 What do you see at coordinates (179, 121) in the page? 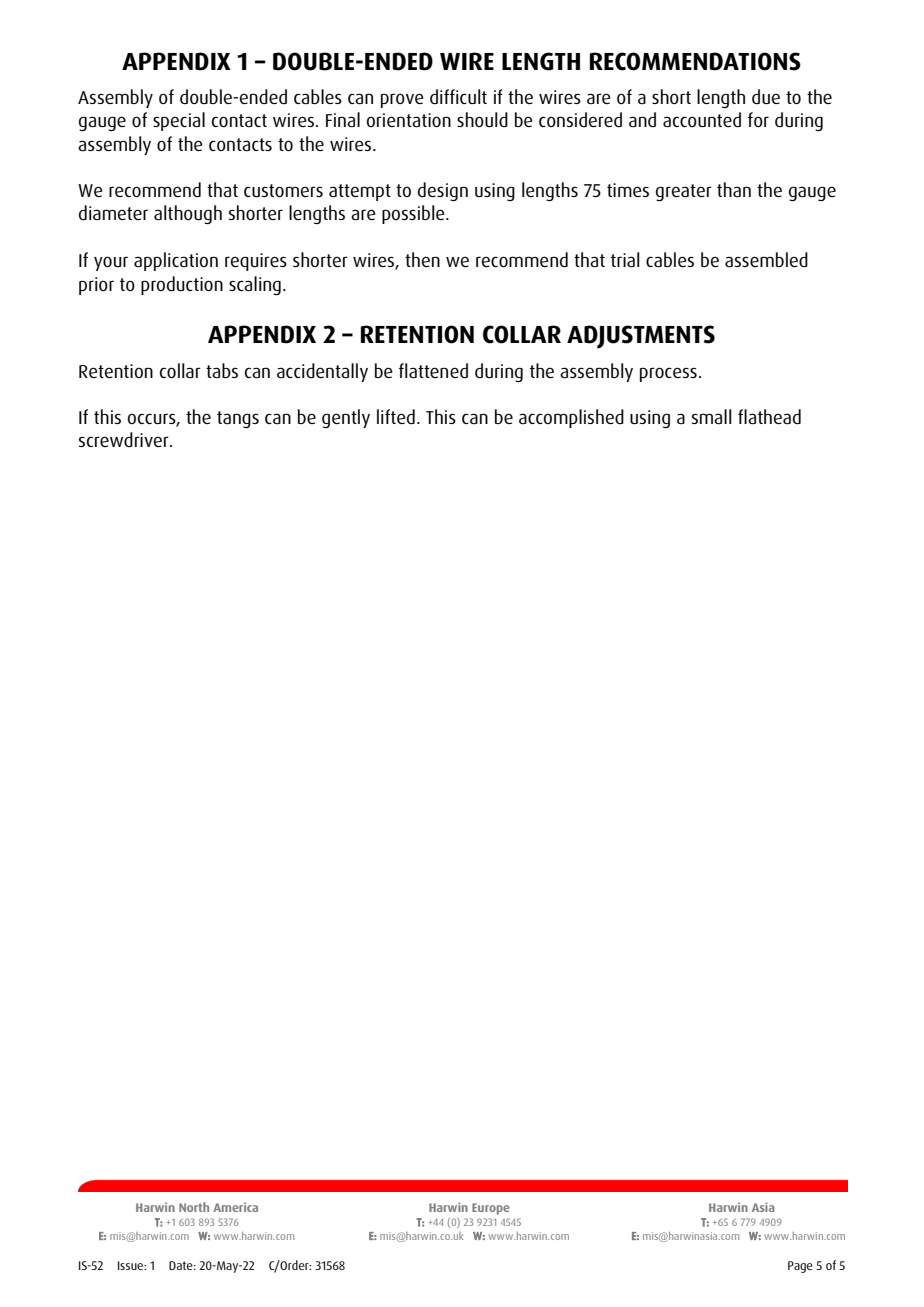
I see `special` at bounding box center [179, 121].
